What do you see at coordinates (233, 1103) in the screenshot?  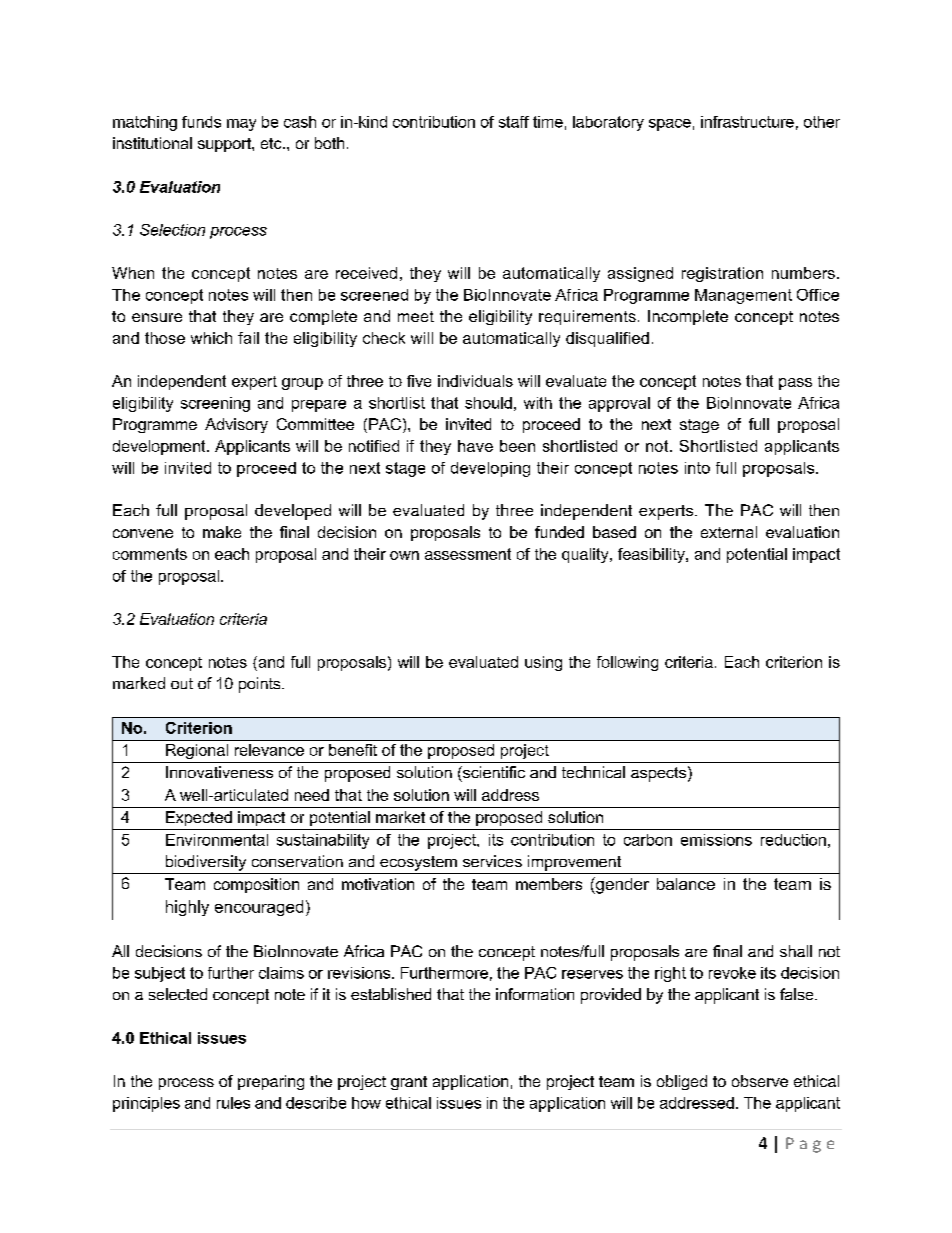 I see `rules` at bounding box center [233, 1103].
